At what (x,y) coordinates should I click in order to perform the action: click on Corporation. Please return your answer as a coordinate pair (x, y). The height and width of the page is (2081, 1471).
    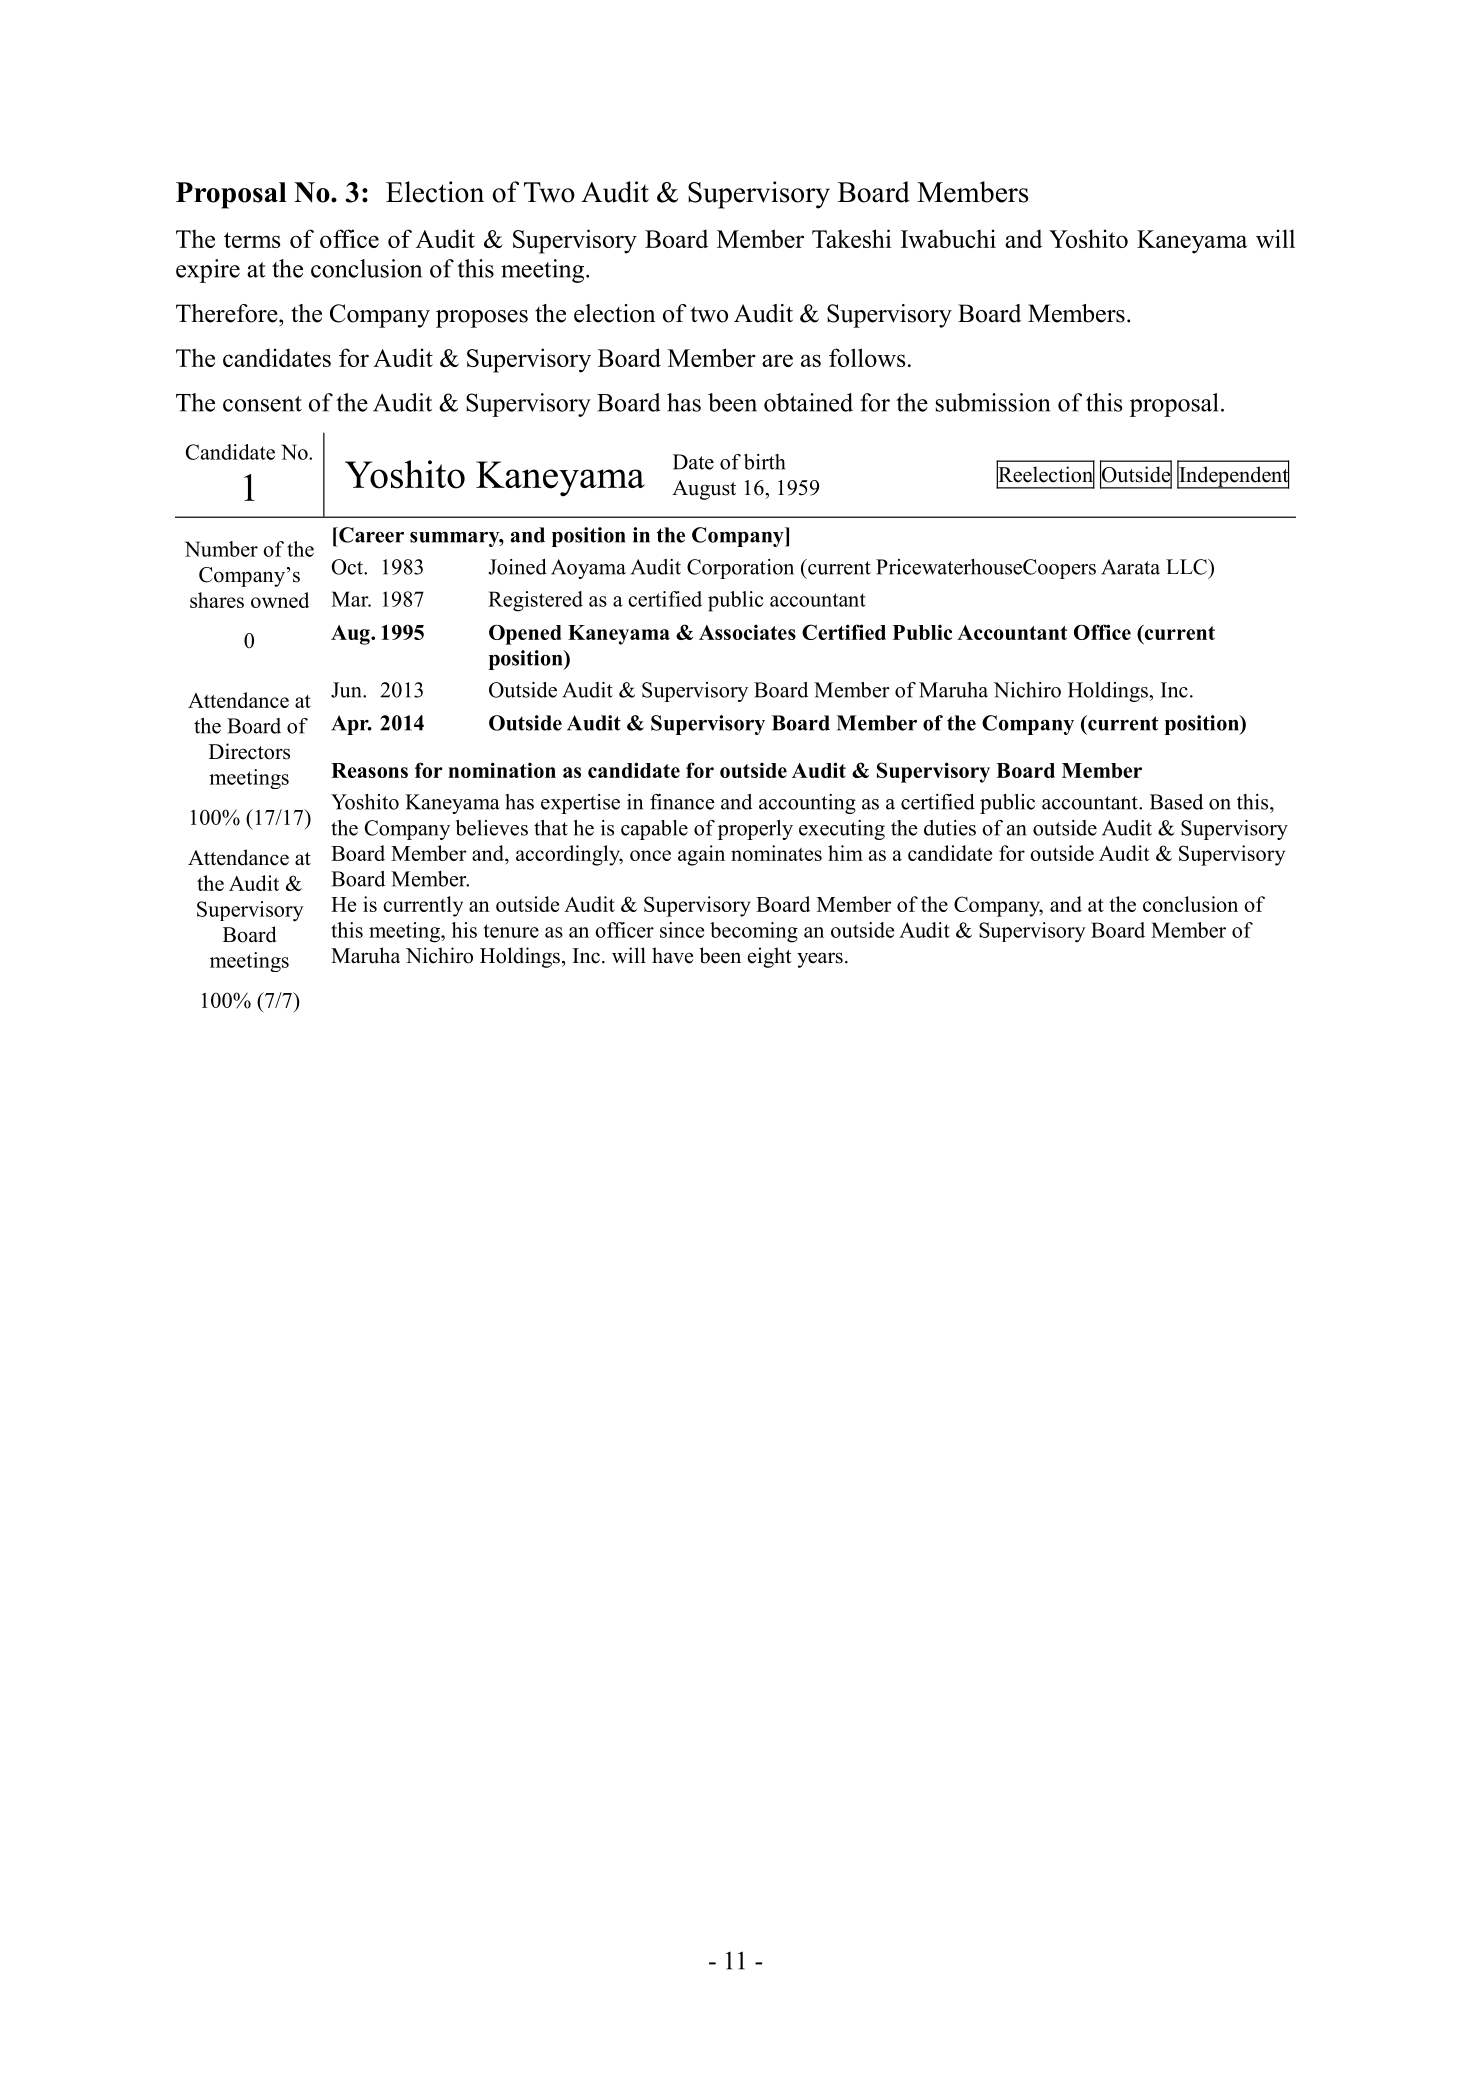
    Looking at the image, I should click on (740, 569).
